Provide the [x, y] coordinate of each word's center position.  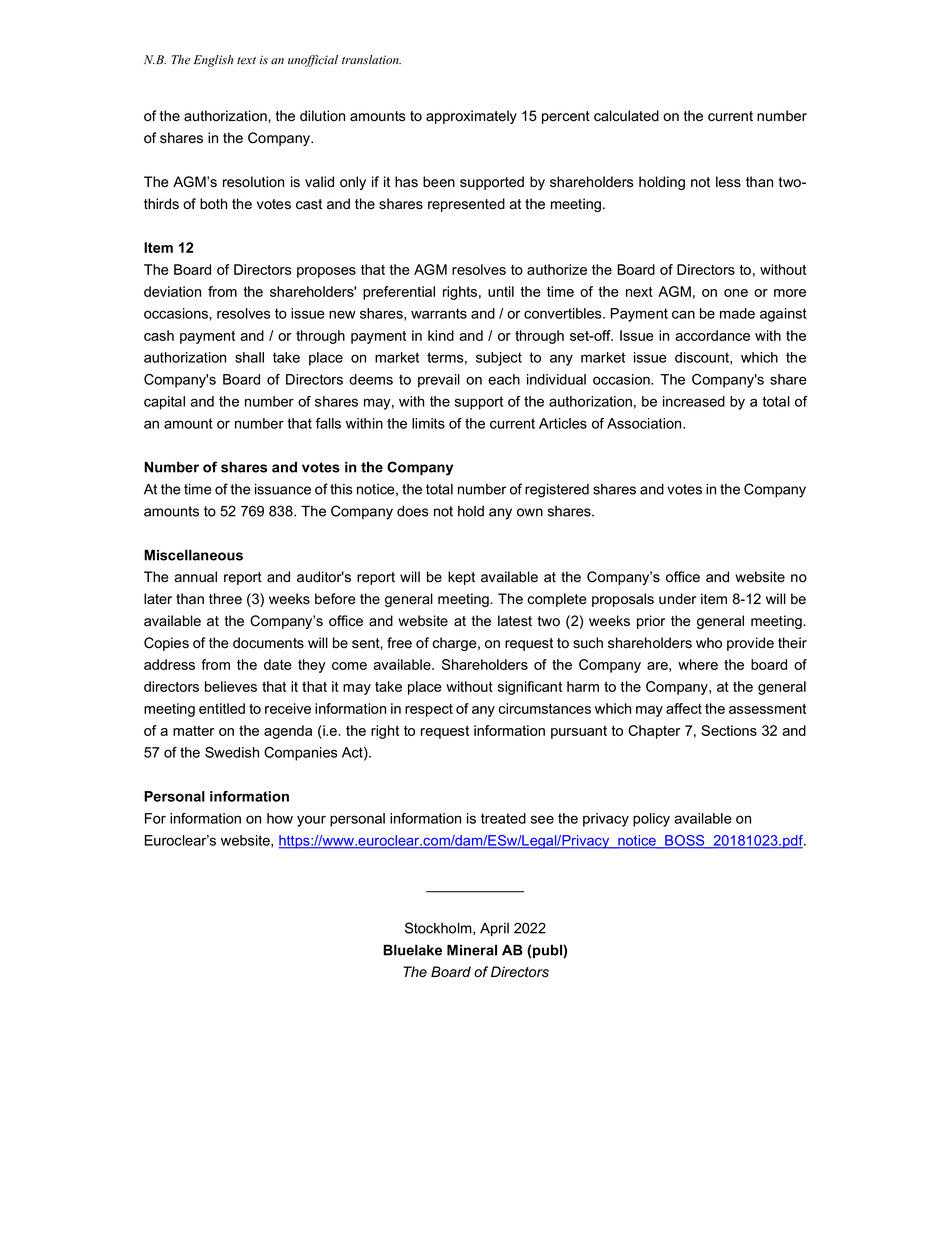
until [501, 291]
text [246, 60]
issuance [283, 489]
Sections [729, 730]
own [530, 512]
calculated [626, 116]
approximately [471, 117]
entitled [222, 708]
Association [645, 423]
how [280, 818]
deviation [172, 291]
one [736, 293]
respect [429, 710]
